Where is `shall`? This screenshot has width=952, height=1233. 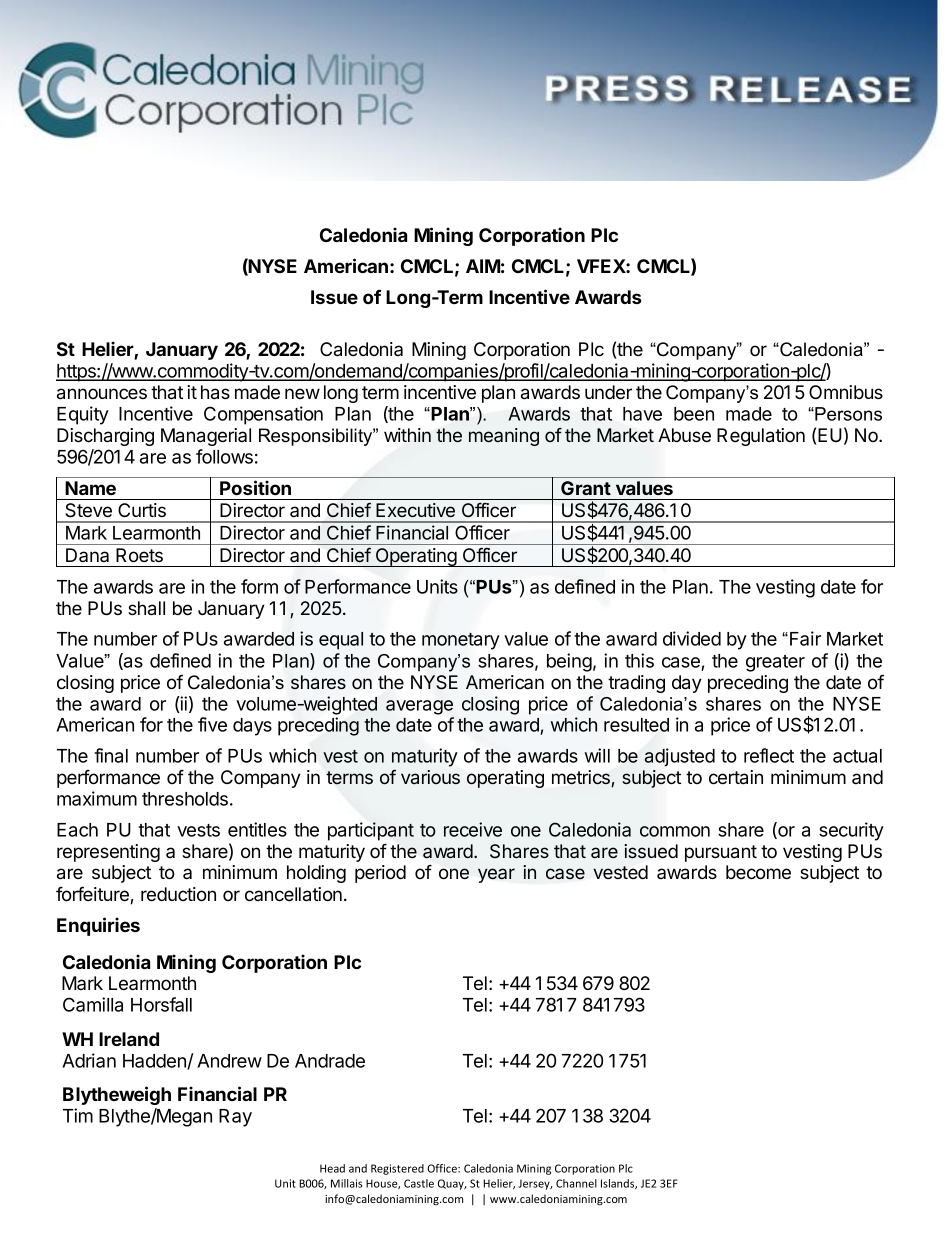 shall is located at coordinates (146, 608).
